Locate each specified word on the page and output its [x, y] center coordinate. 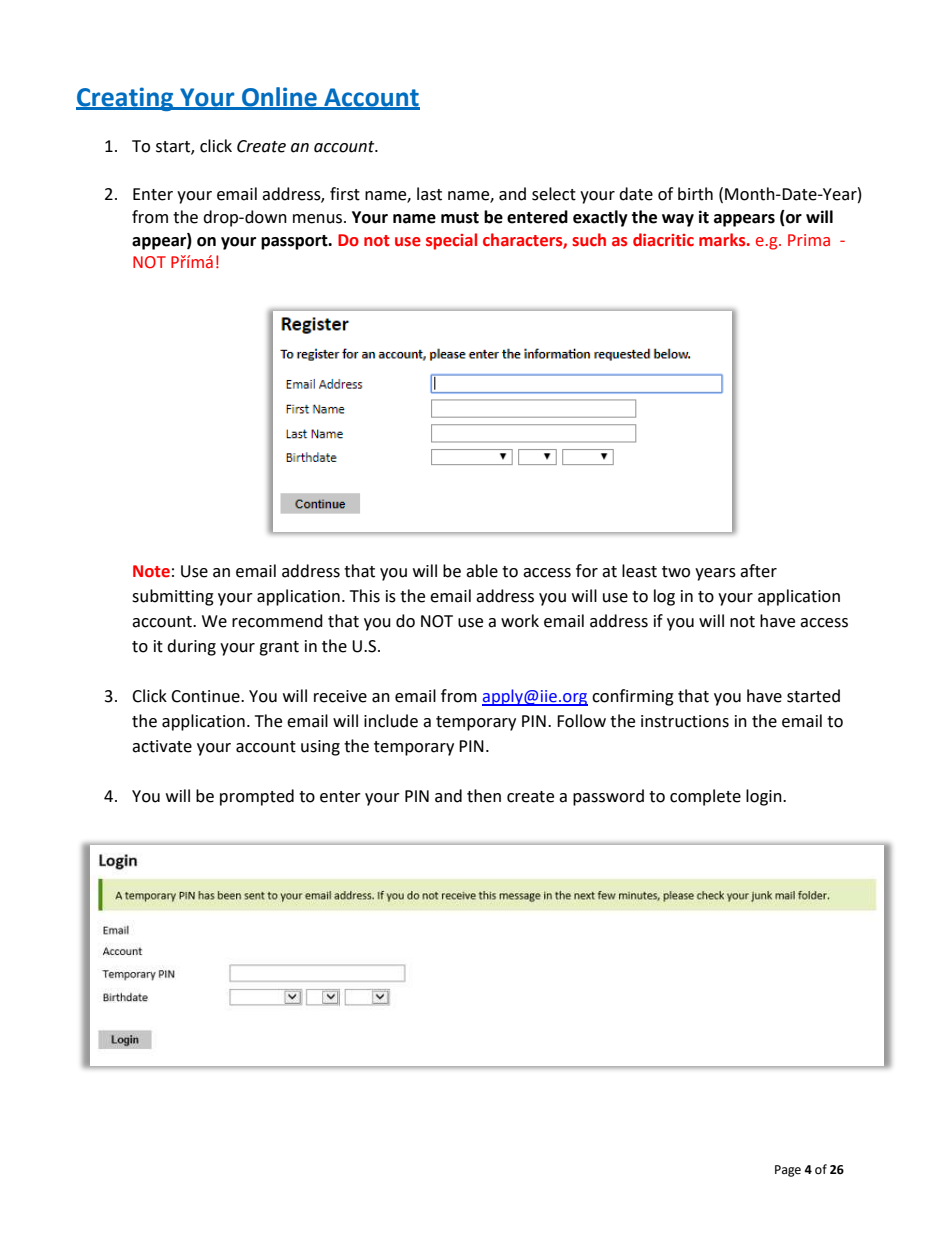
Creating [126, 99]
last [429, 194]
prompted [257, 797]
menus [319, 219]
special [451, 241]
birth [695, 194]
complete [705, 797]
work [520, 621]
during [191, 647]
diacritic [663, 240]
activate [162, 746]
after [758, 571]
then [484, 796]
